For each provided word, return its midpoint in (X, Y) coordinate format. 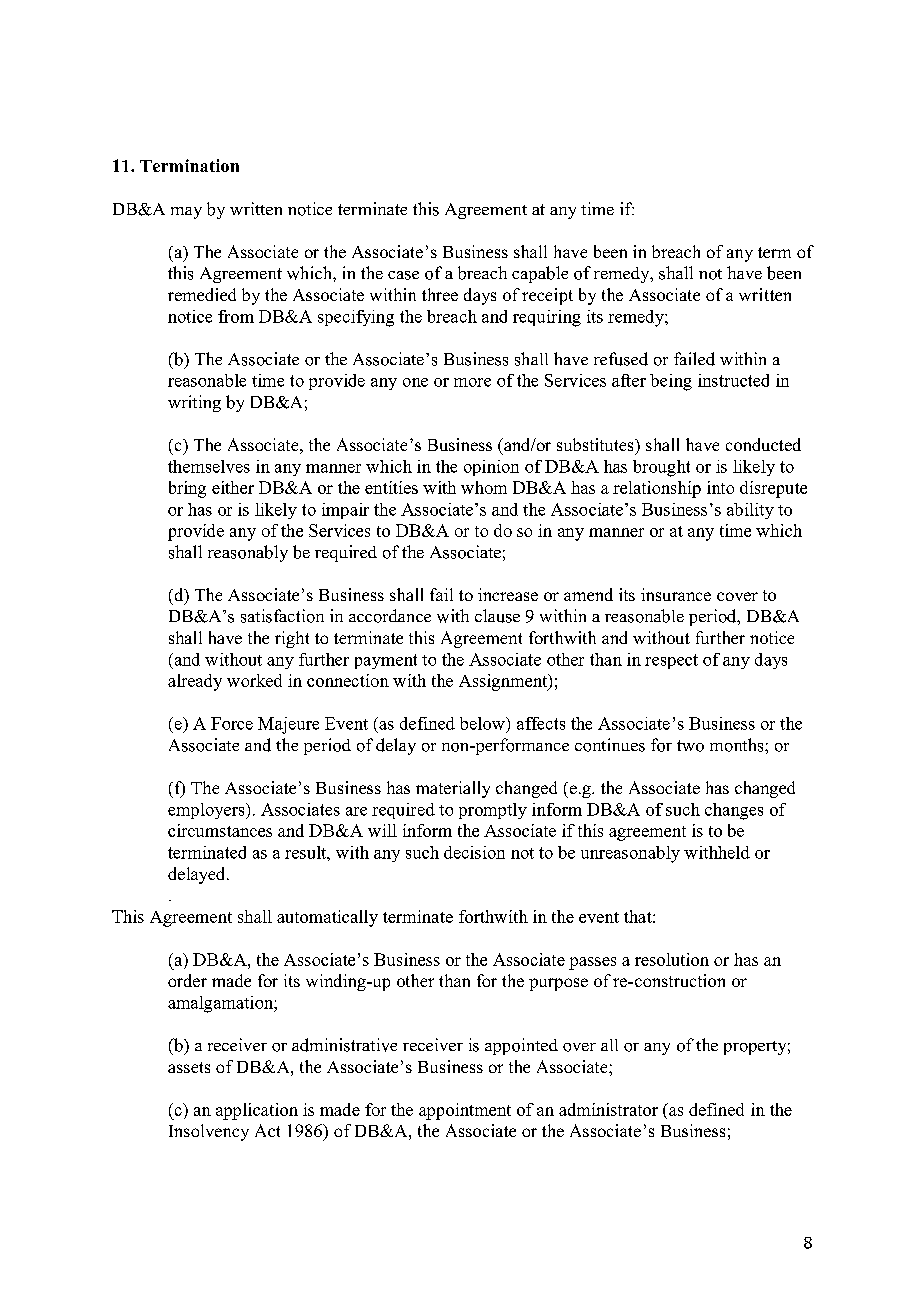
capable (540, 274)
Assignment (504, 682)
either (233, 487)
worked (254, 680)
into (720, 487)
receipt (547, 296)
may (186, 213)
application (257, 1111)
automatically (327, 918)
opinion (491, 468)
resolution (672, 959)
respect (671, 661)
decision (474, 852)
